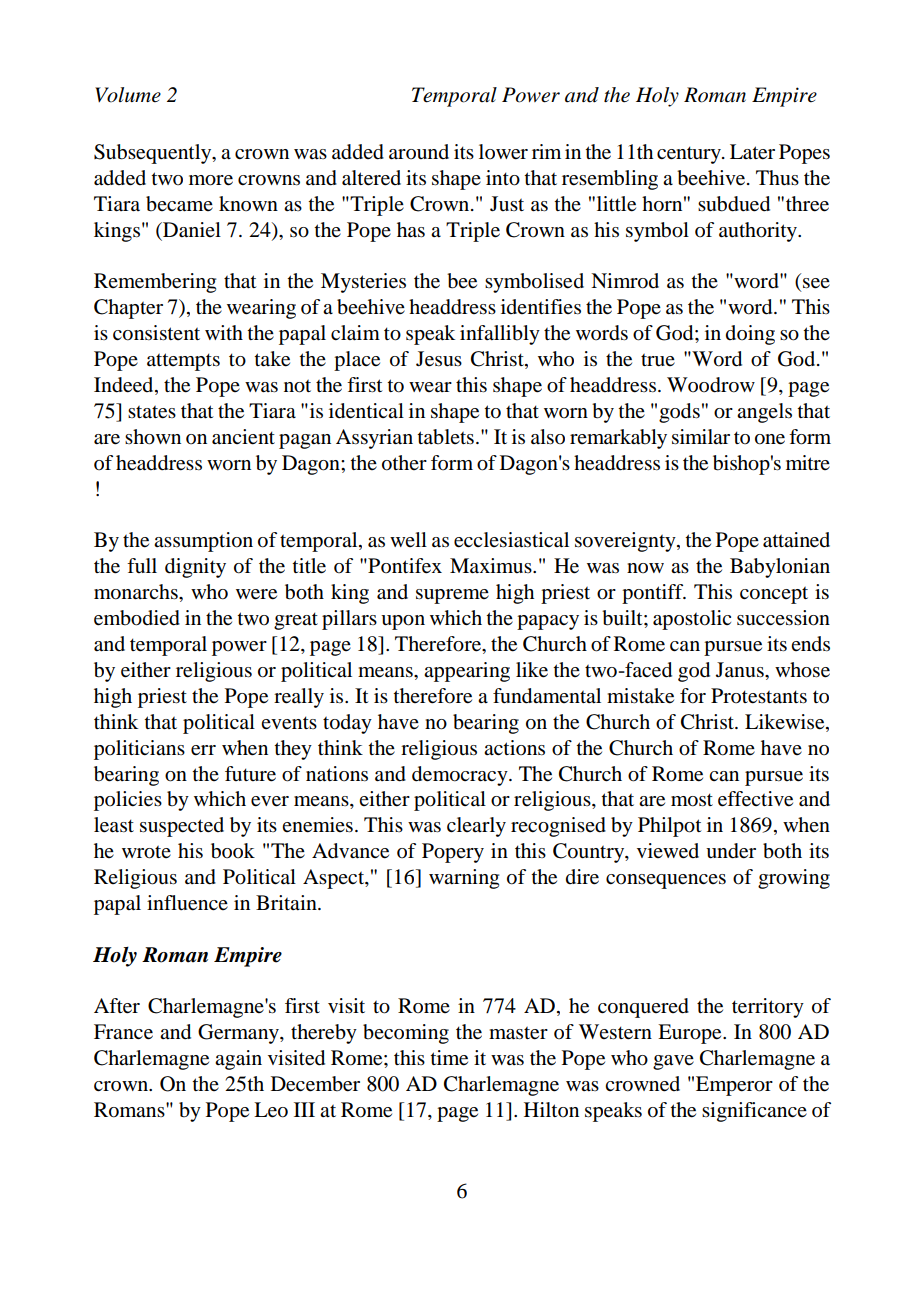 The width and height of the document is (924, 1311). What do you see at coordinates (154, 154) in the document?
I see `Subsequently` at bounding box center [154, 154].
